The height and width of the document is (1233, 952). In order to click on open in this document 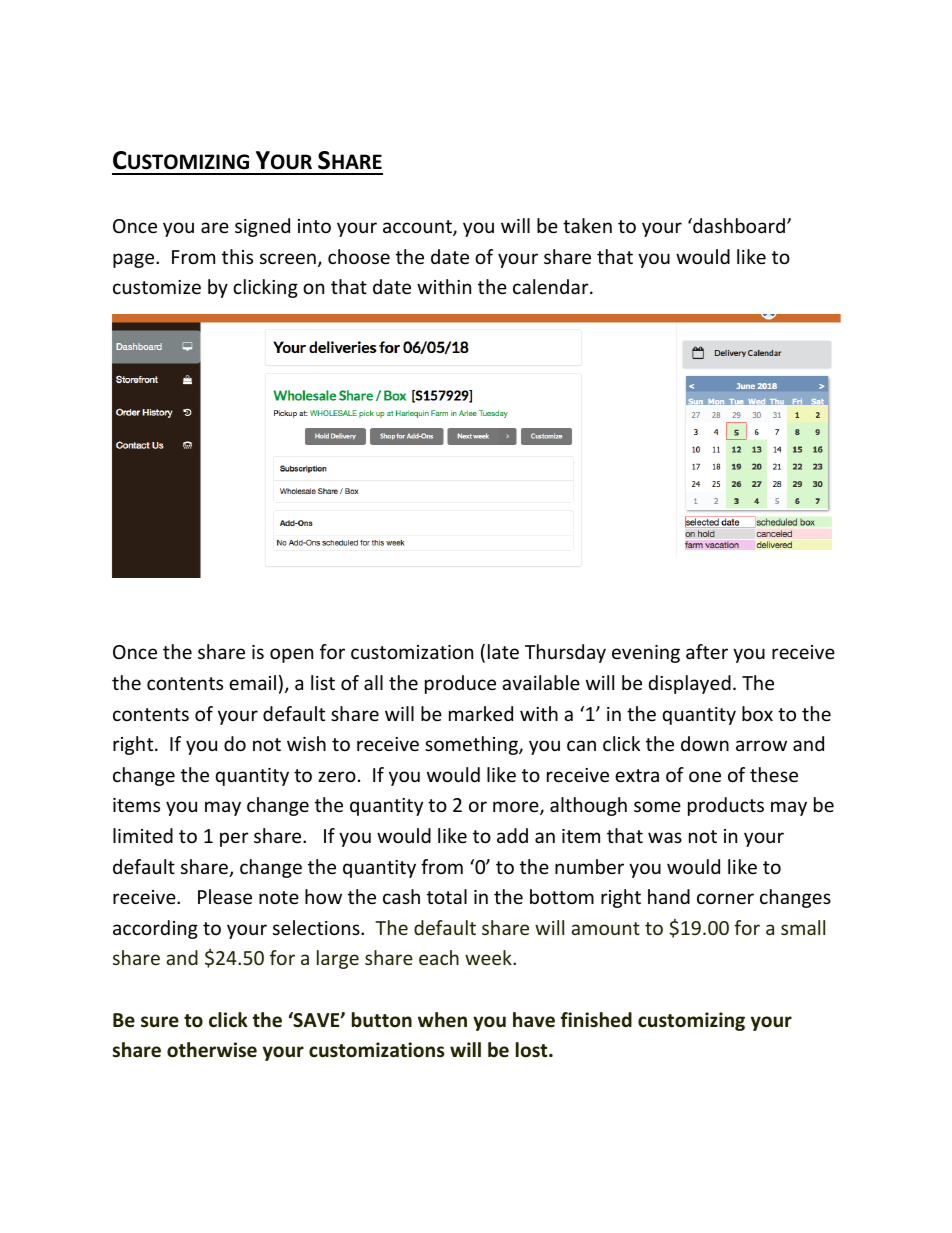, I will do `click(291, 655)`.
